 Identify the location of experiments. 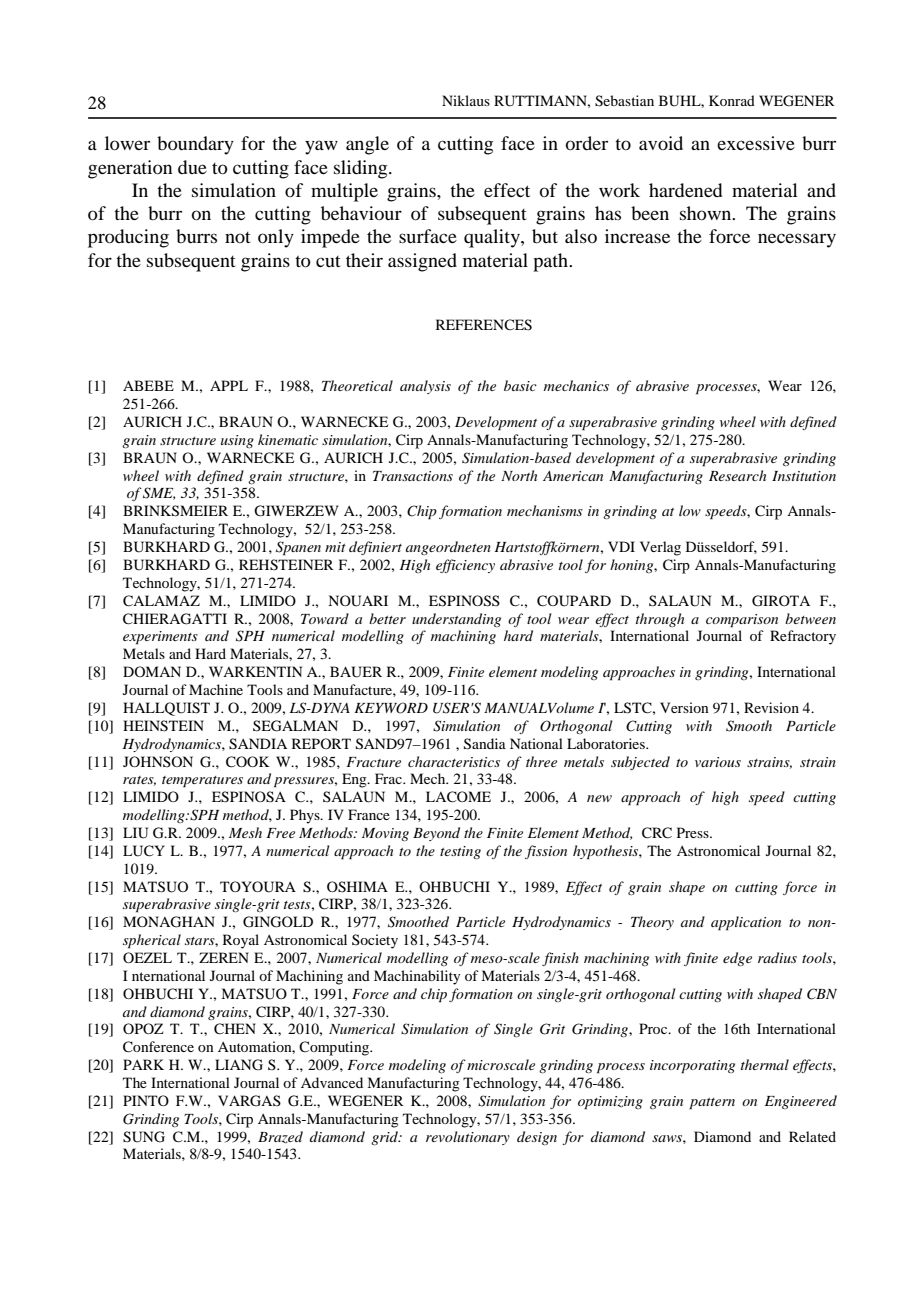
(160, 638).
